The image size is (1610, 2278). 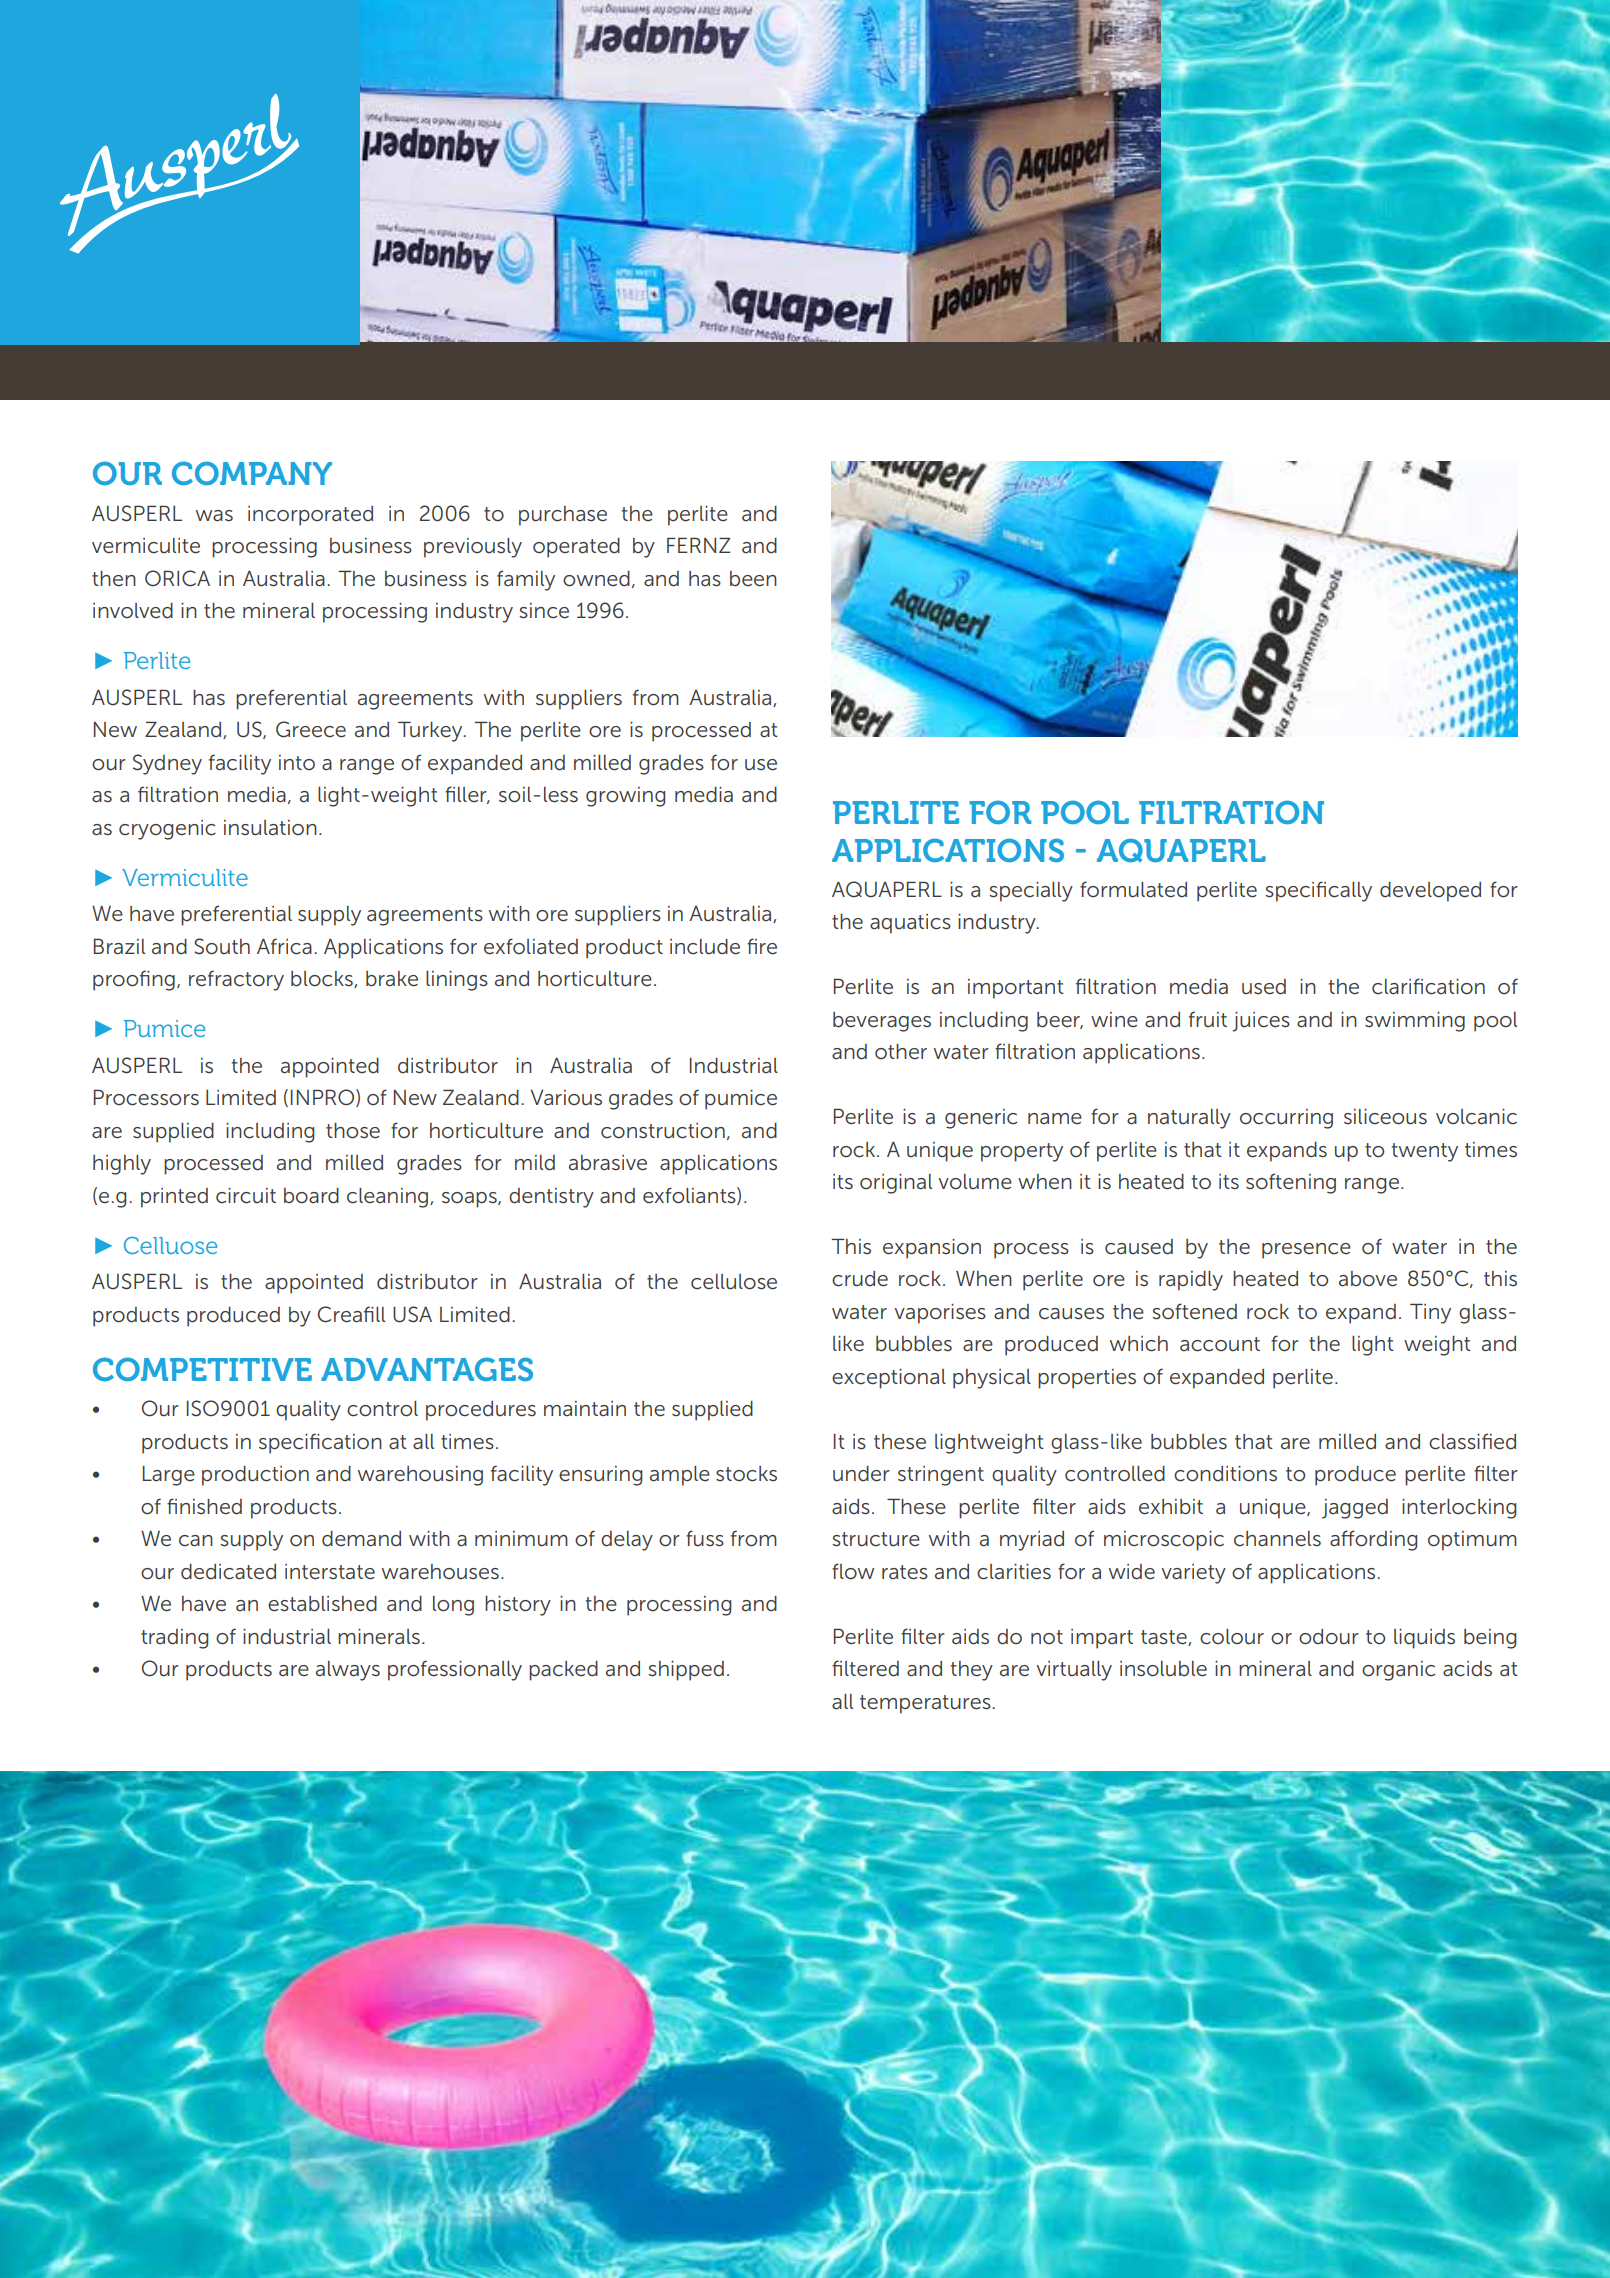 I want to click on softening, so click(x=1291, y=1183).
